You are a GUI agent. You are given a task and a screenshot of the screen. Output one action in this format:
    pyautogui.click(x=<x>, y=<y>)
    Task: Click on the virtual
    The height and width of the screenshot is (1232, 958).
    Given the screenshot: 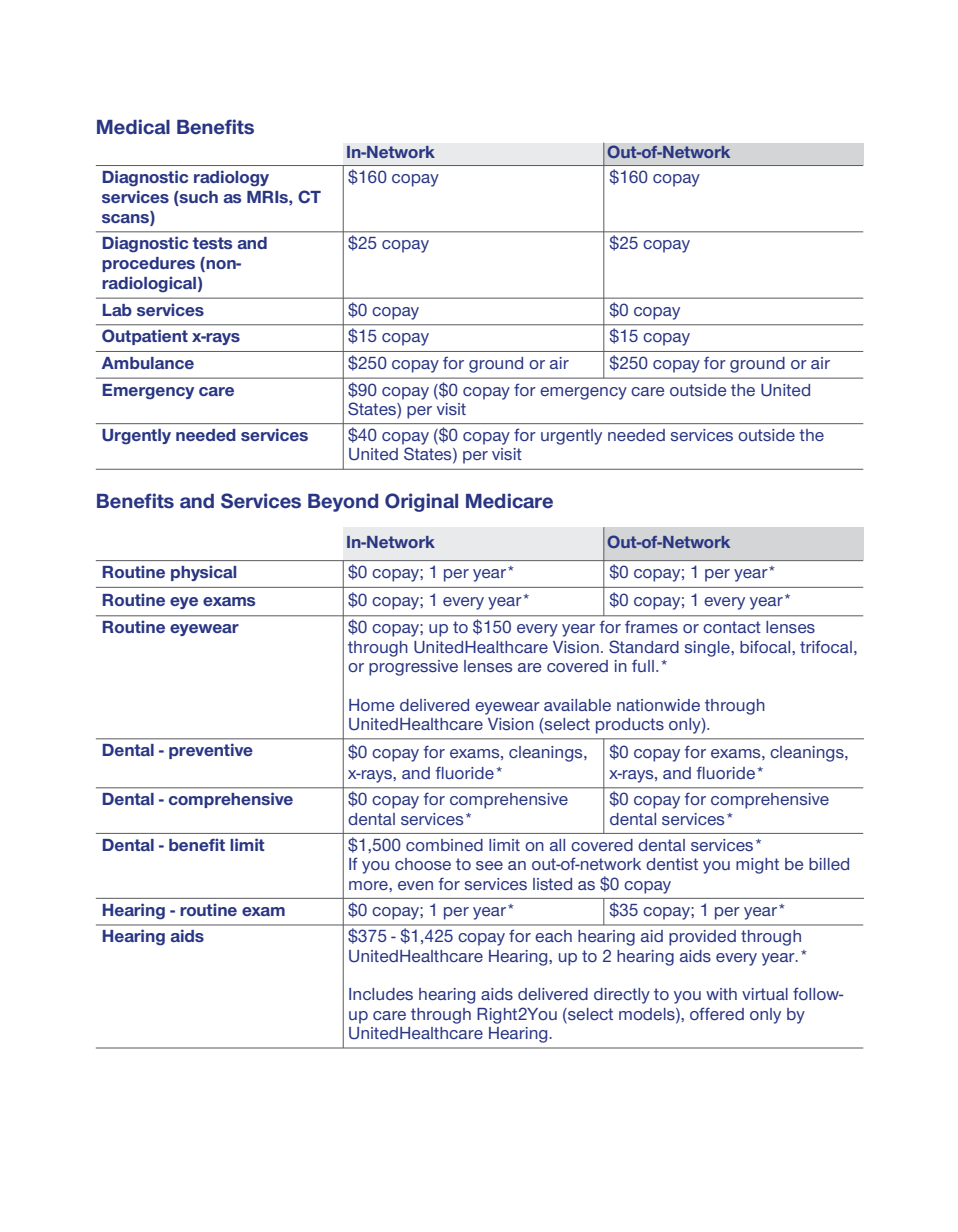 What is the action you would take?
    pyautogui.click(x=765, y=994)
